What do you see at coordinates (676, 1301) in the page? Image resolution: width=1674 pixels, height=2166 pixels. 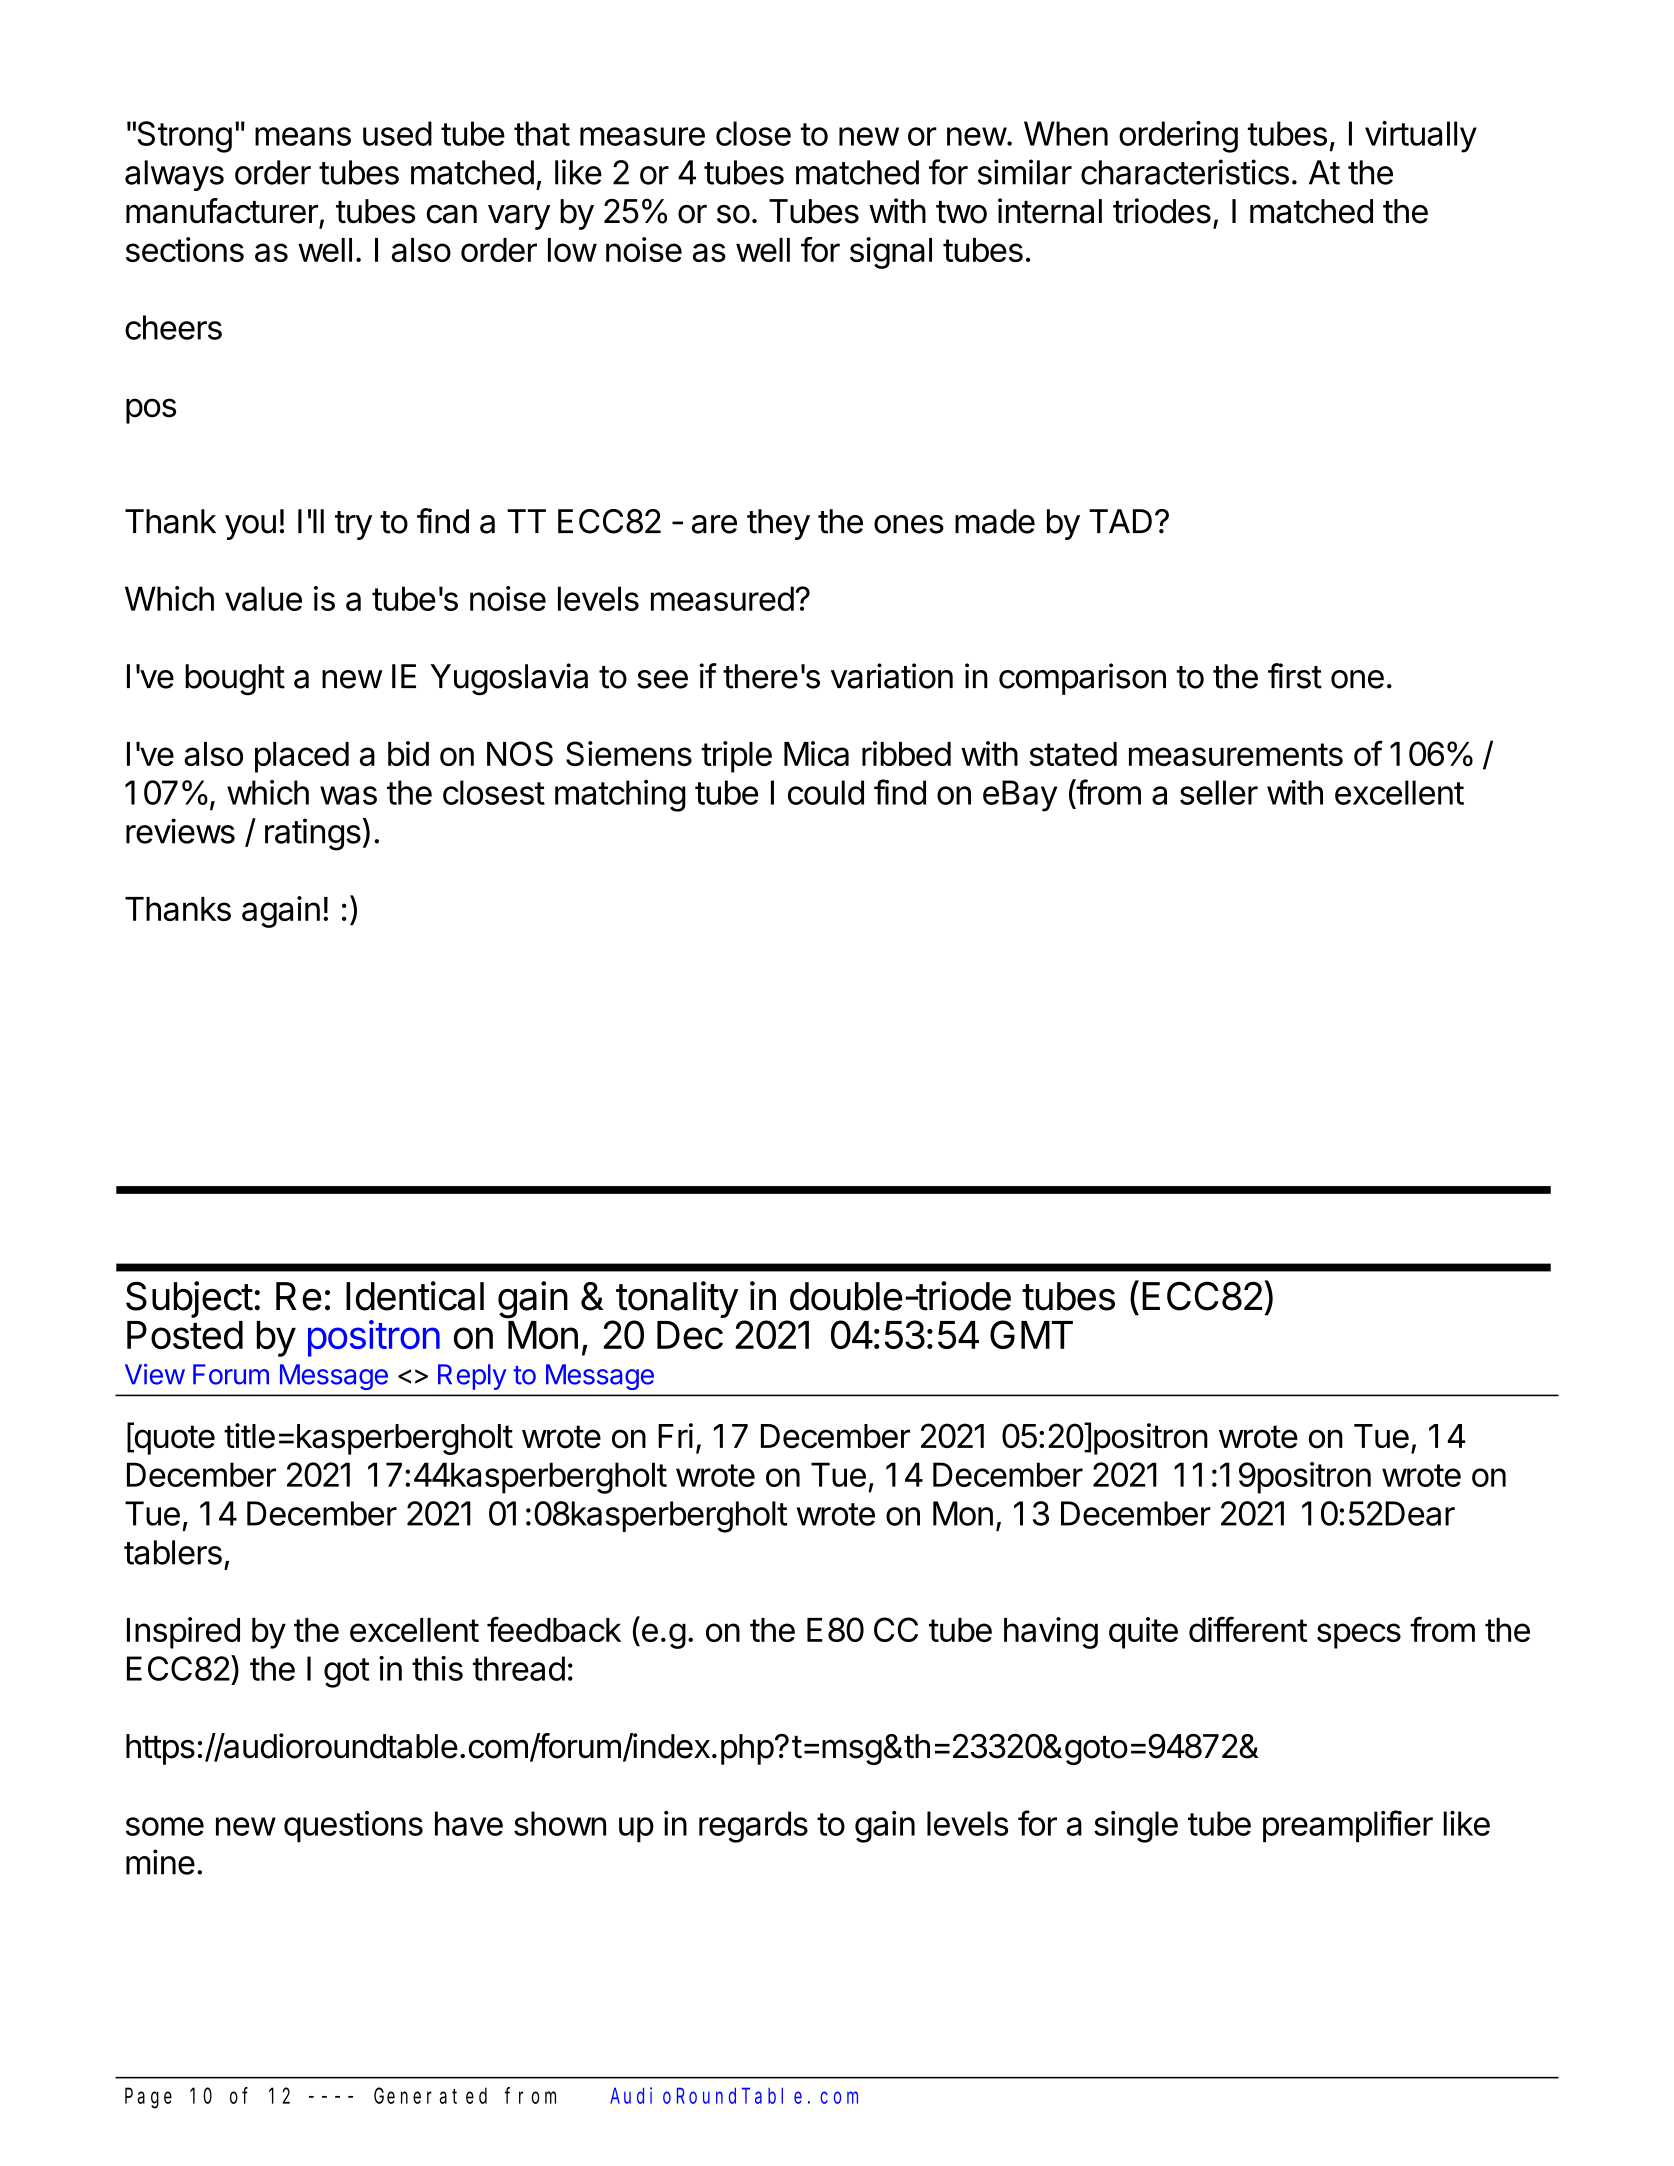 I see `tonality` at bounding box center [676, 1301].
